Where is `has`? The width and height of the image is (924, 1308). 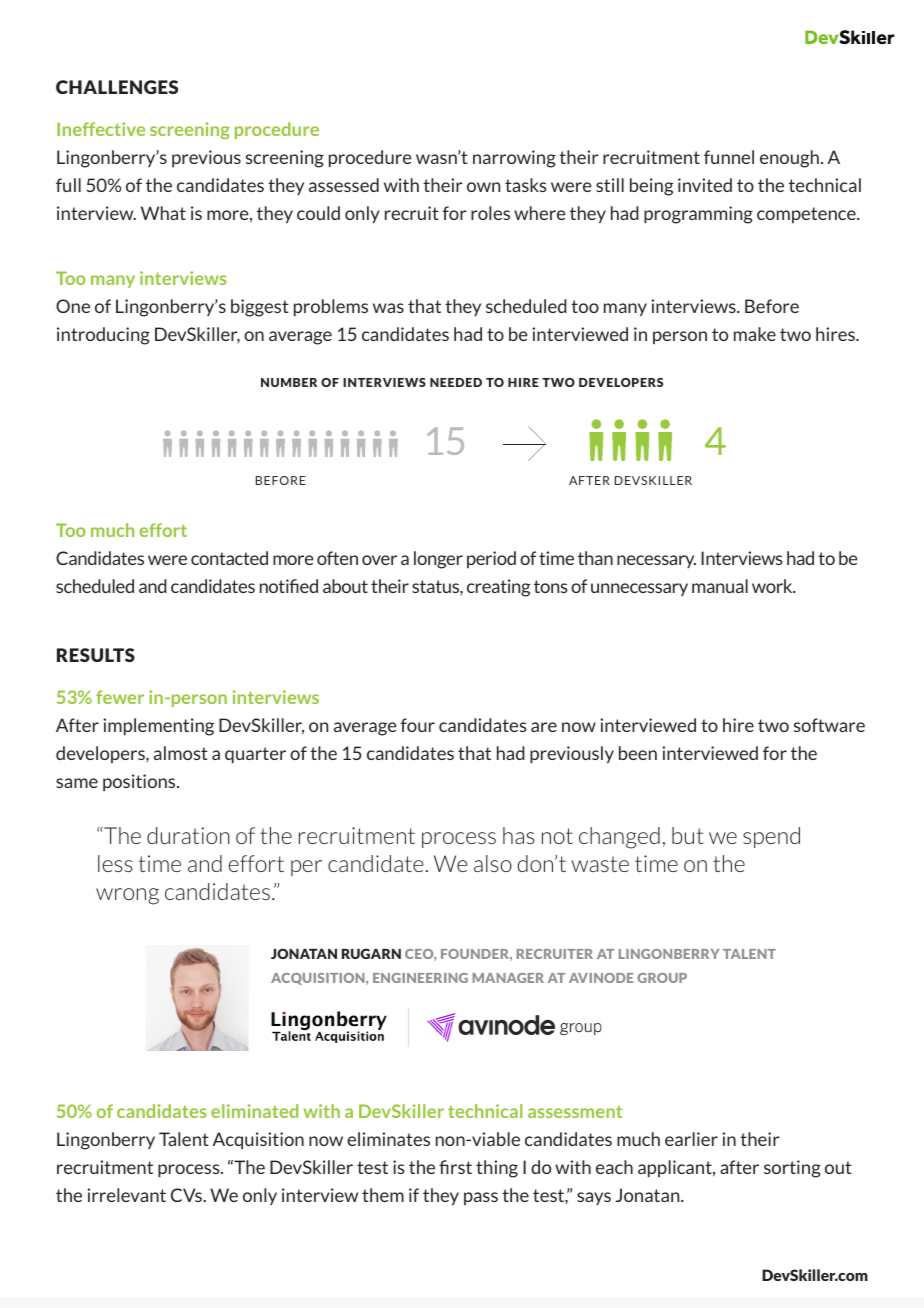
has is located at coordinates (519, 835).
